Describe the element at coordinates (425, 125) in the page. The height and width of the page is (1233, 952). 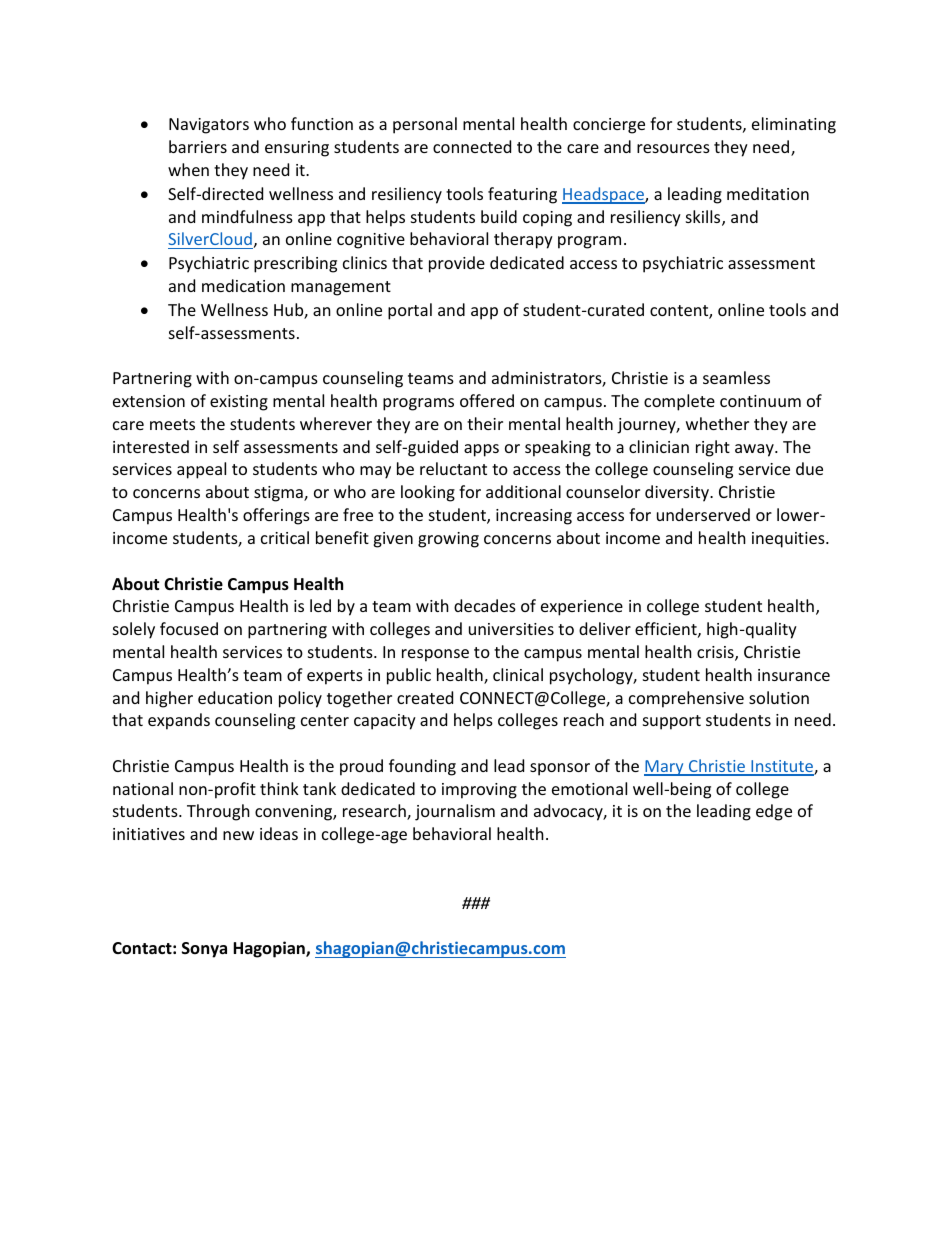
I see `personal` at that location.
